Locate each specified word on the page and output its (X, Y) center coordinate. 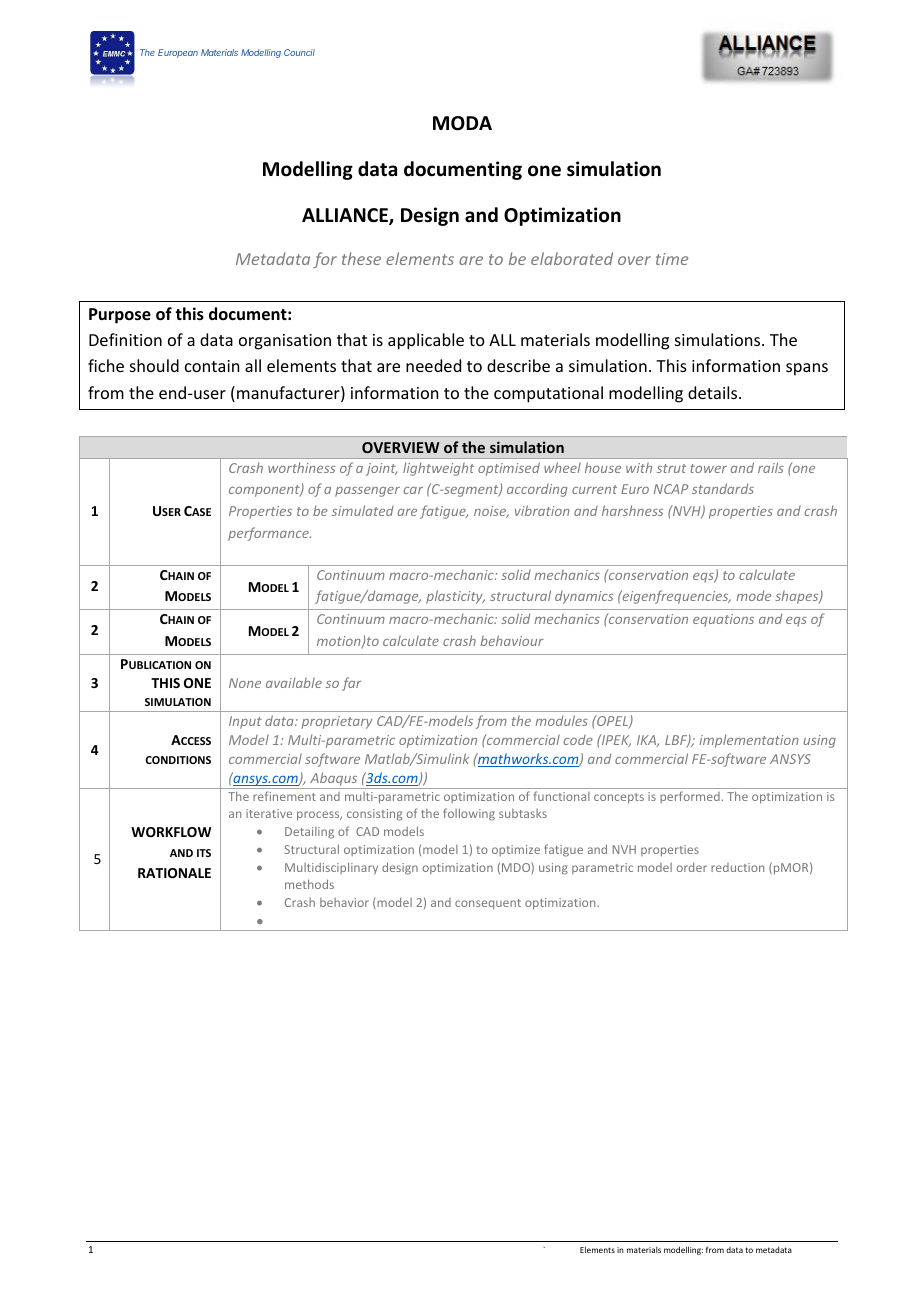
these (361, 258)
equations (723, 620)
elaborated (572, 258)
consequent (488, 904)
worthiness (301, 467)
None (245, 683)
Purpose (120, 316)
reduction (737, 867)
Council (299, 52)
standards (723, 488)
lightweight (438, 469)
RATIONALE (174, 873)
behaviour (511, 640)
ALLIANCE (346, 216)
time (672, 259)
